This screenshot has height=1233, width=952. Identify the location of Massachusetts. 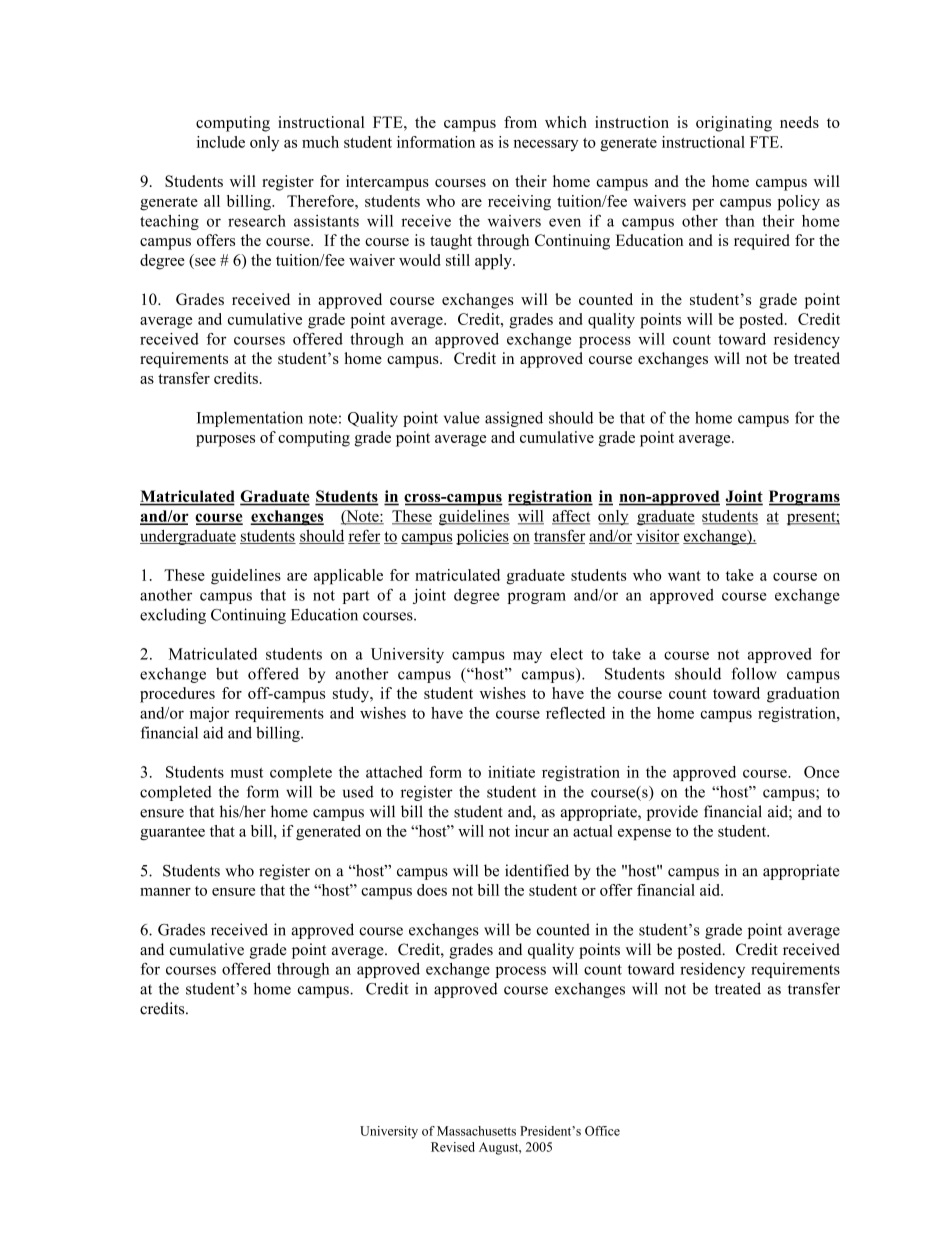
(476, 1131).
